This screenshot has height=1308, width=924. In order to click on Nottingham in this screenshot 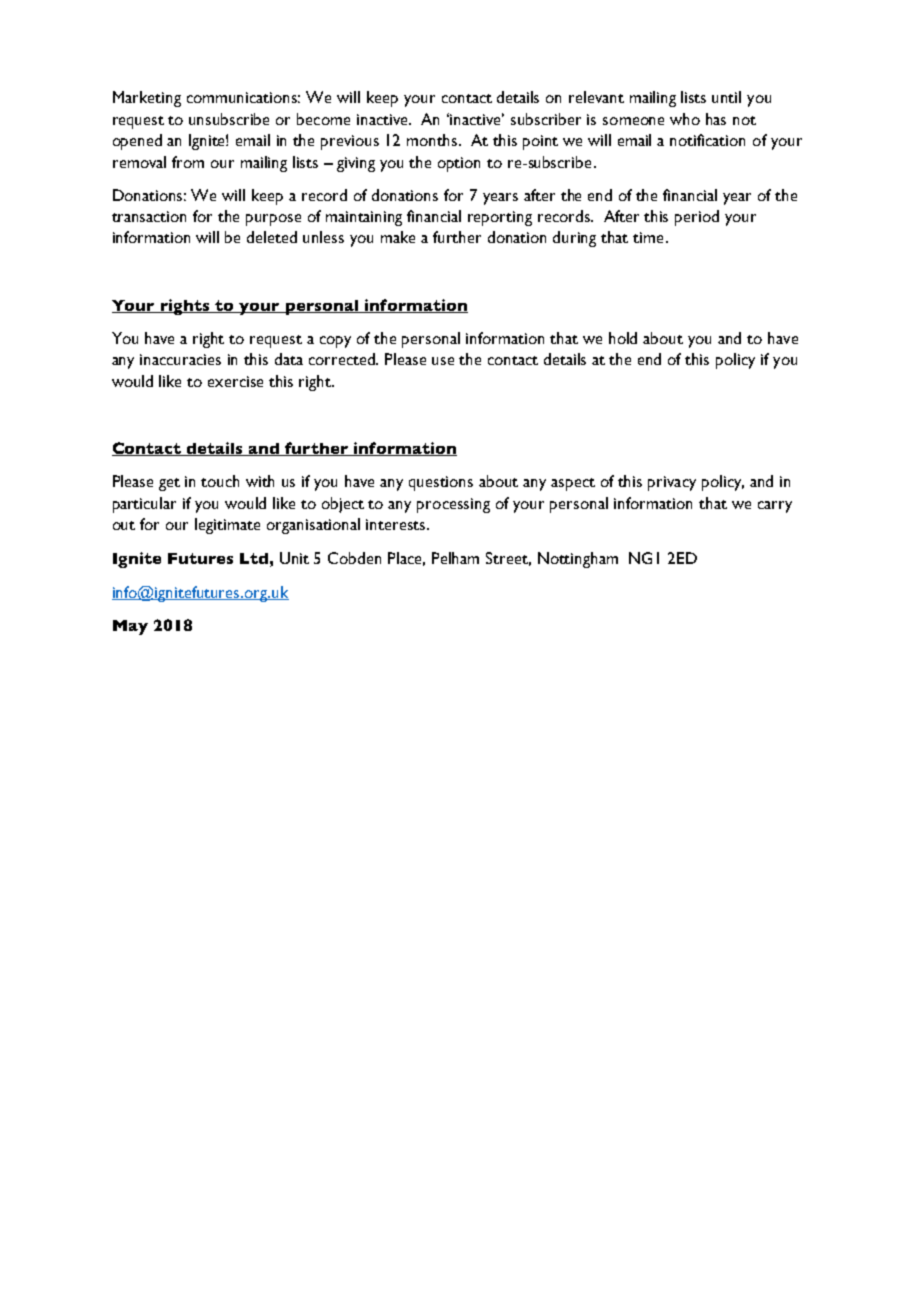, I will do `click(578, 560)`.
